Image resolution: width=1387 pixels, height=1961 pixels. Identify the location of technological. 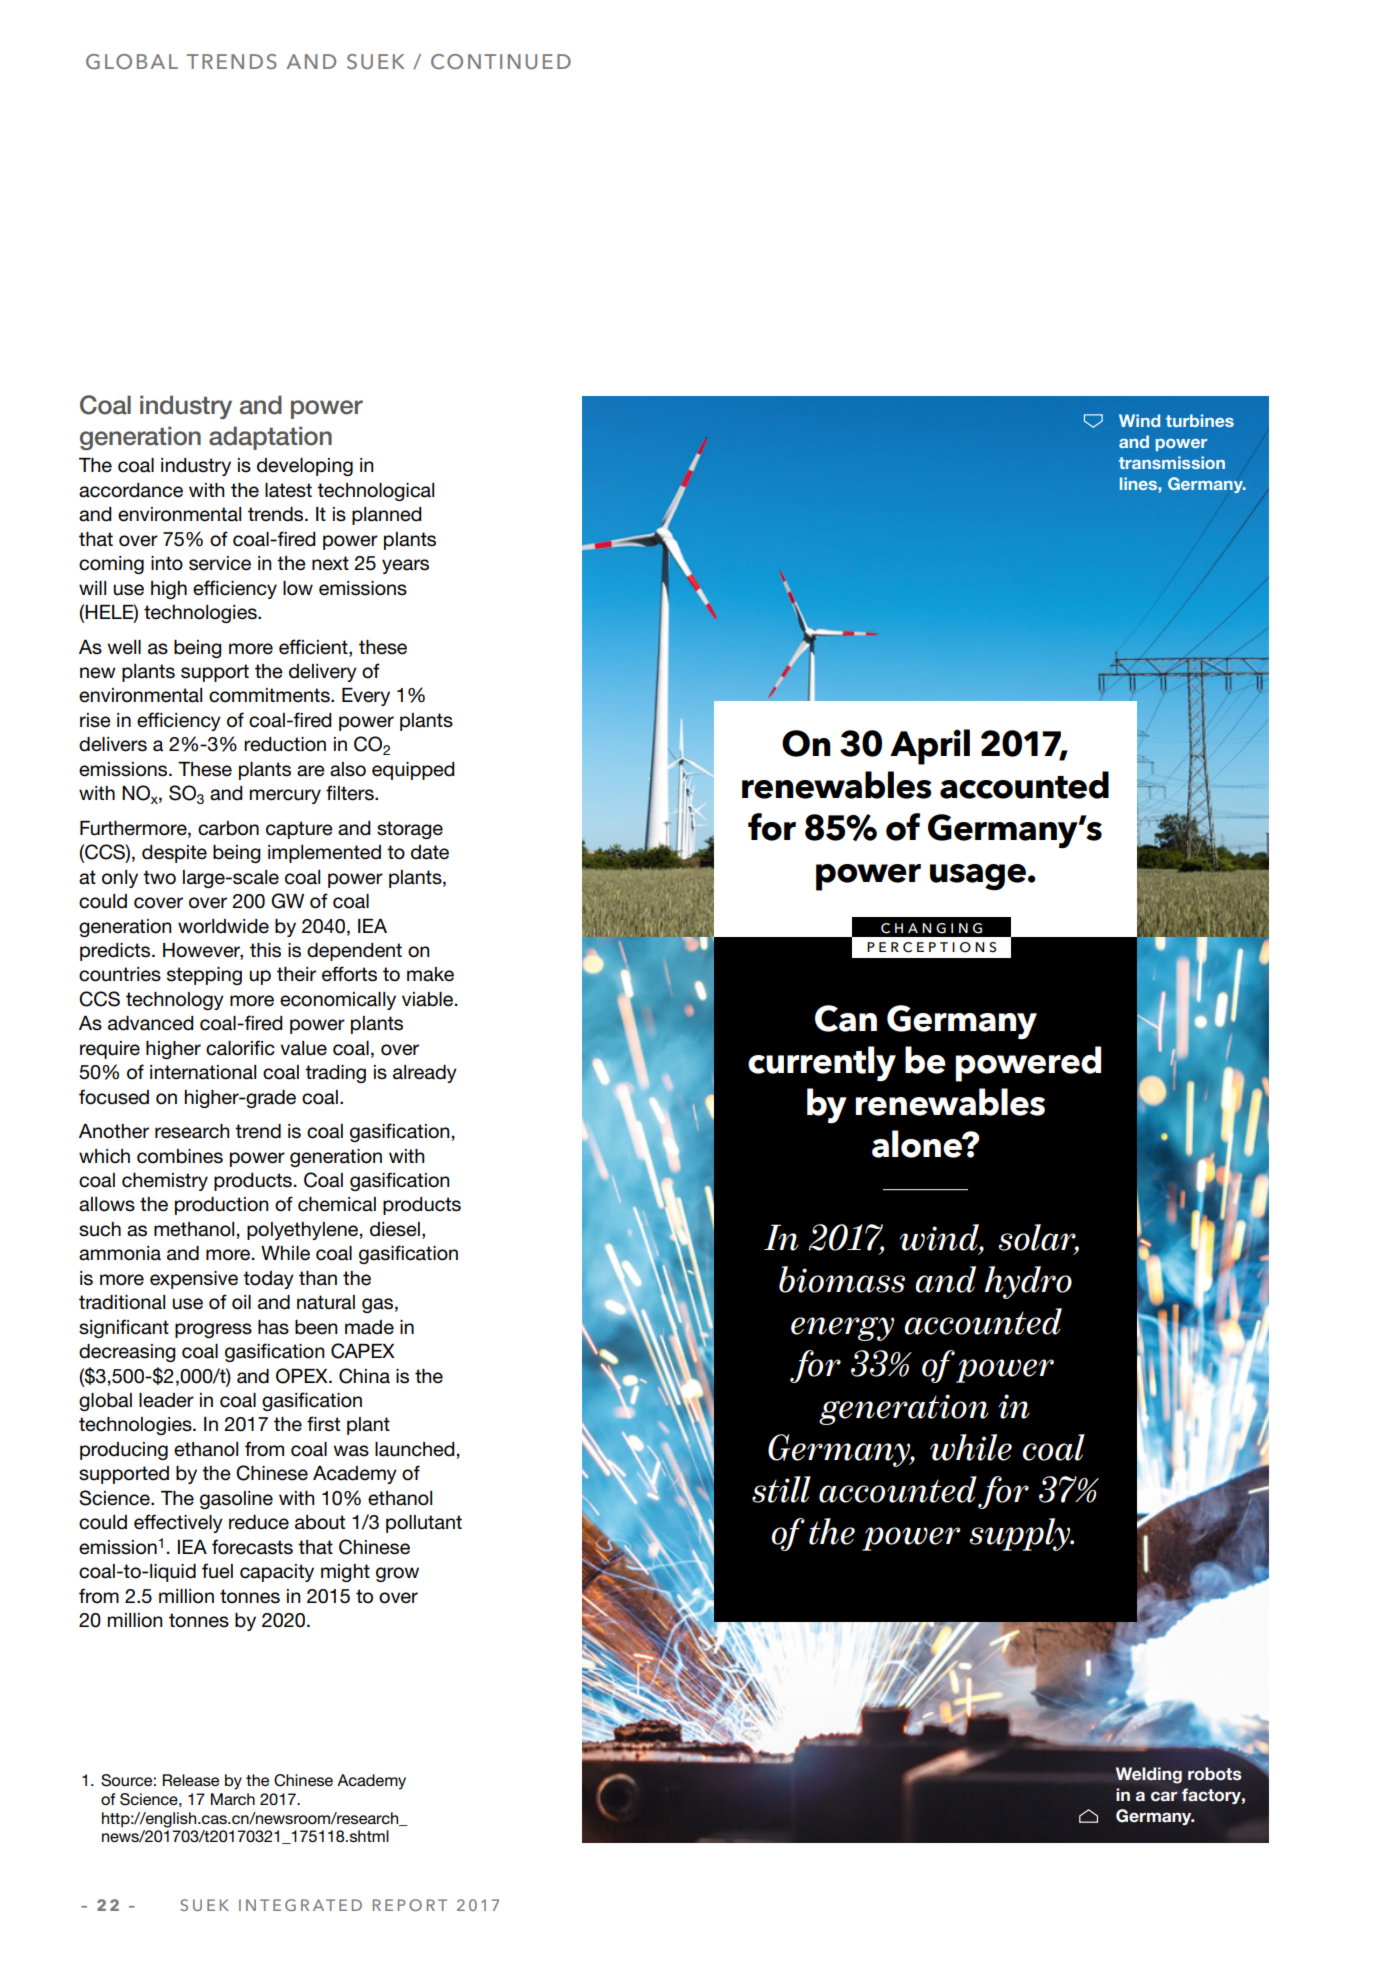
(375, 492).
